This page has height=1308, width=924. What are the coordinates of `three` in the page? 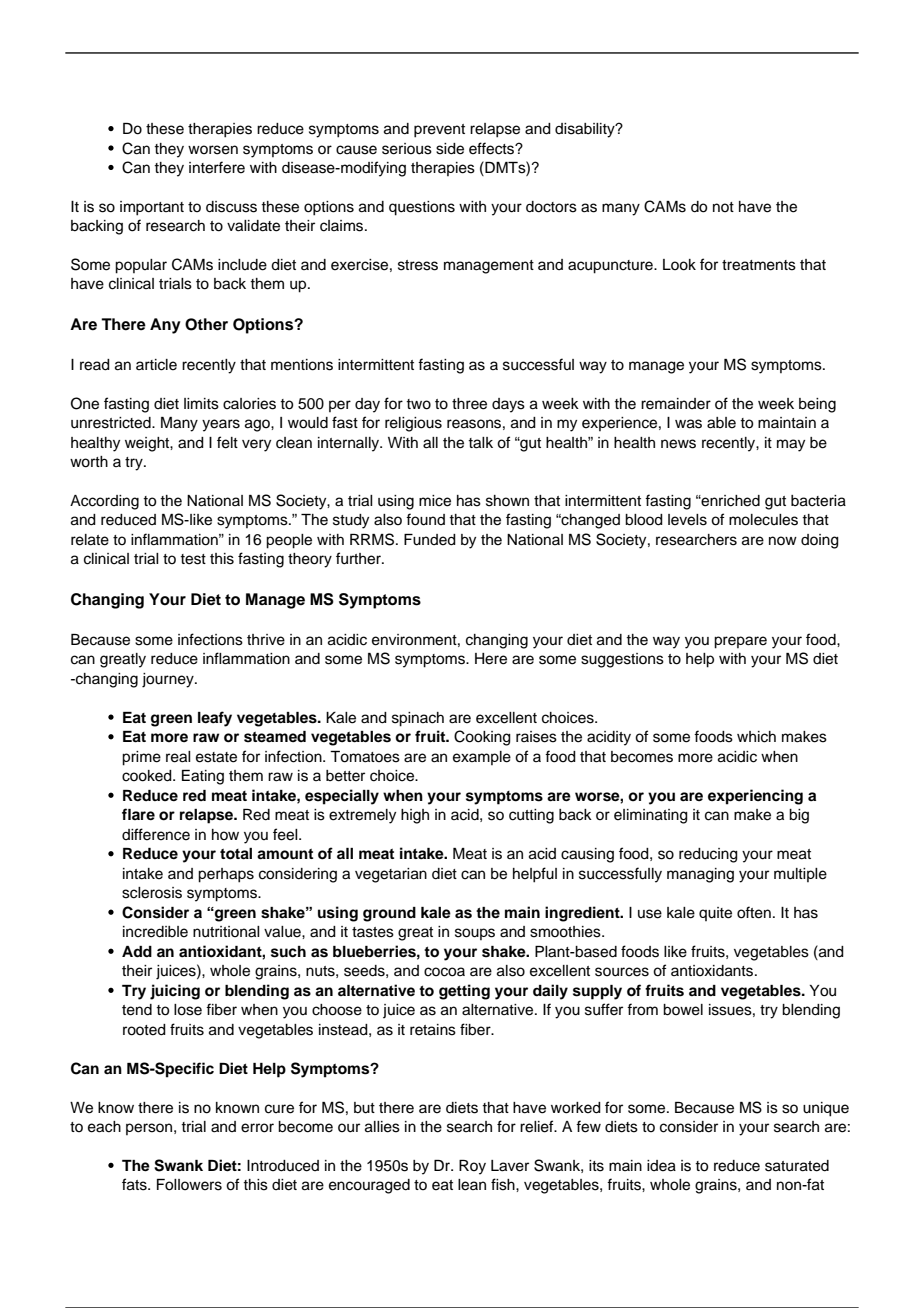 It's located at (469, 404).
